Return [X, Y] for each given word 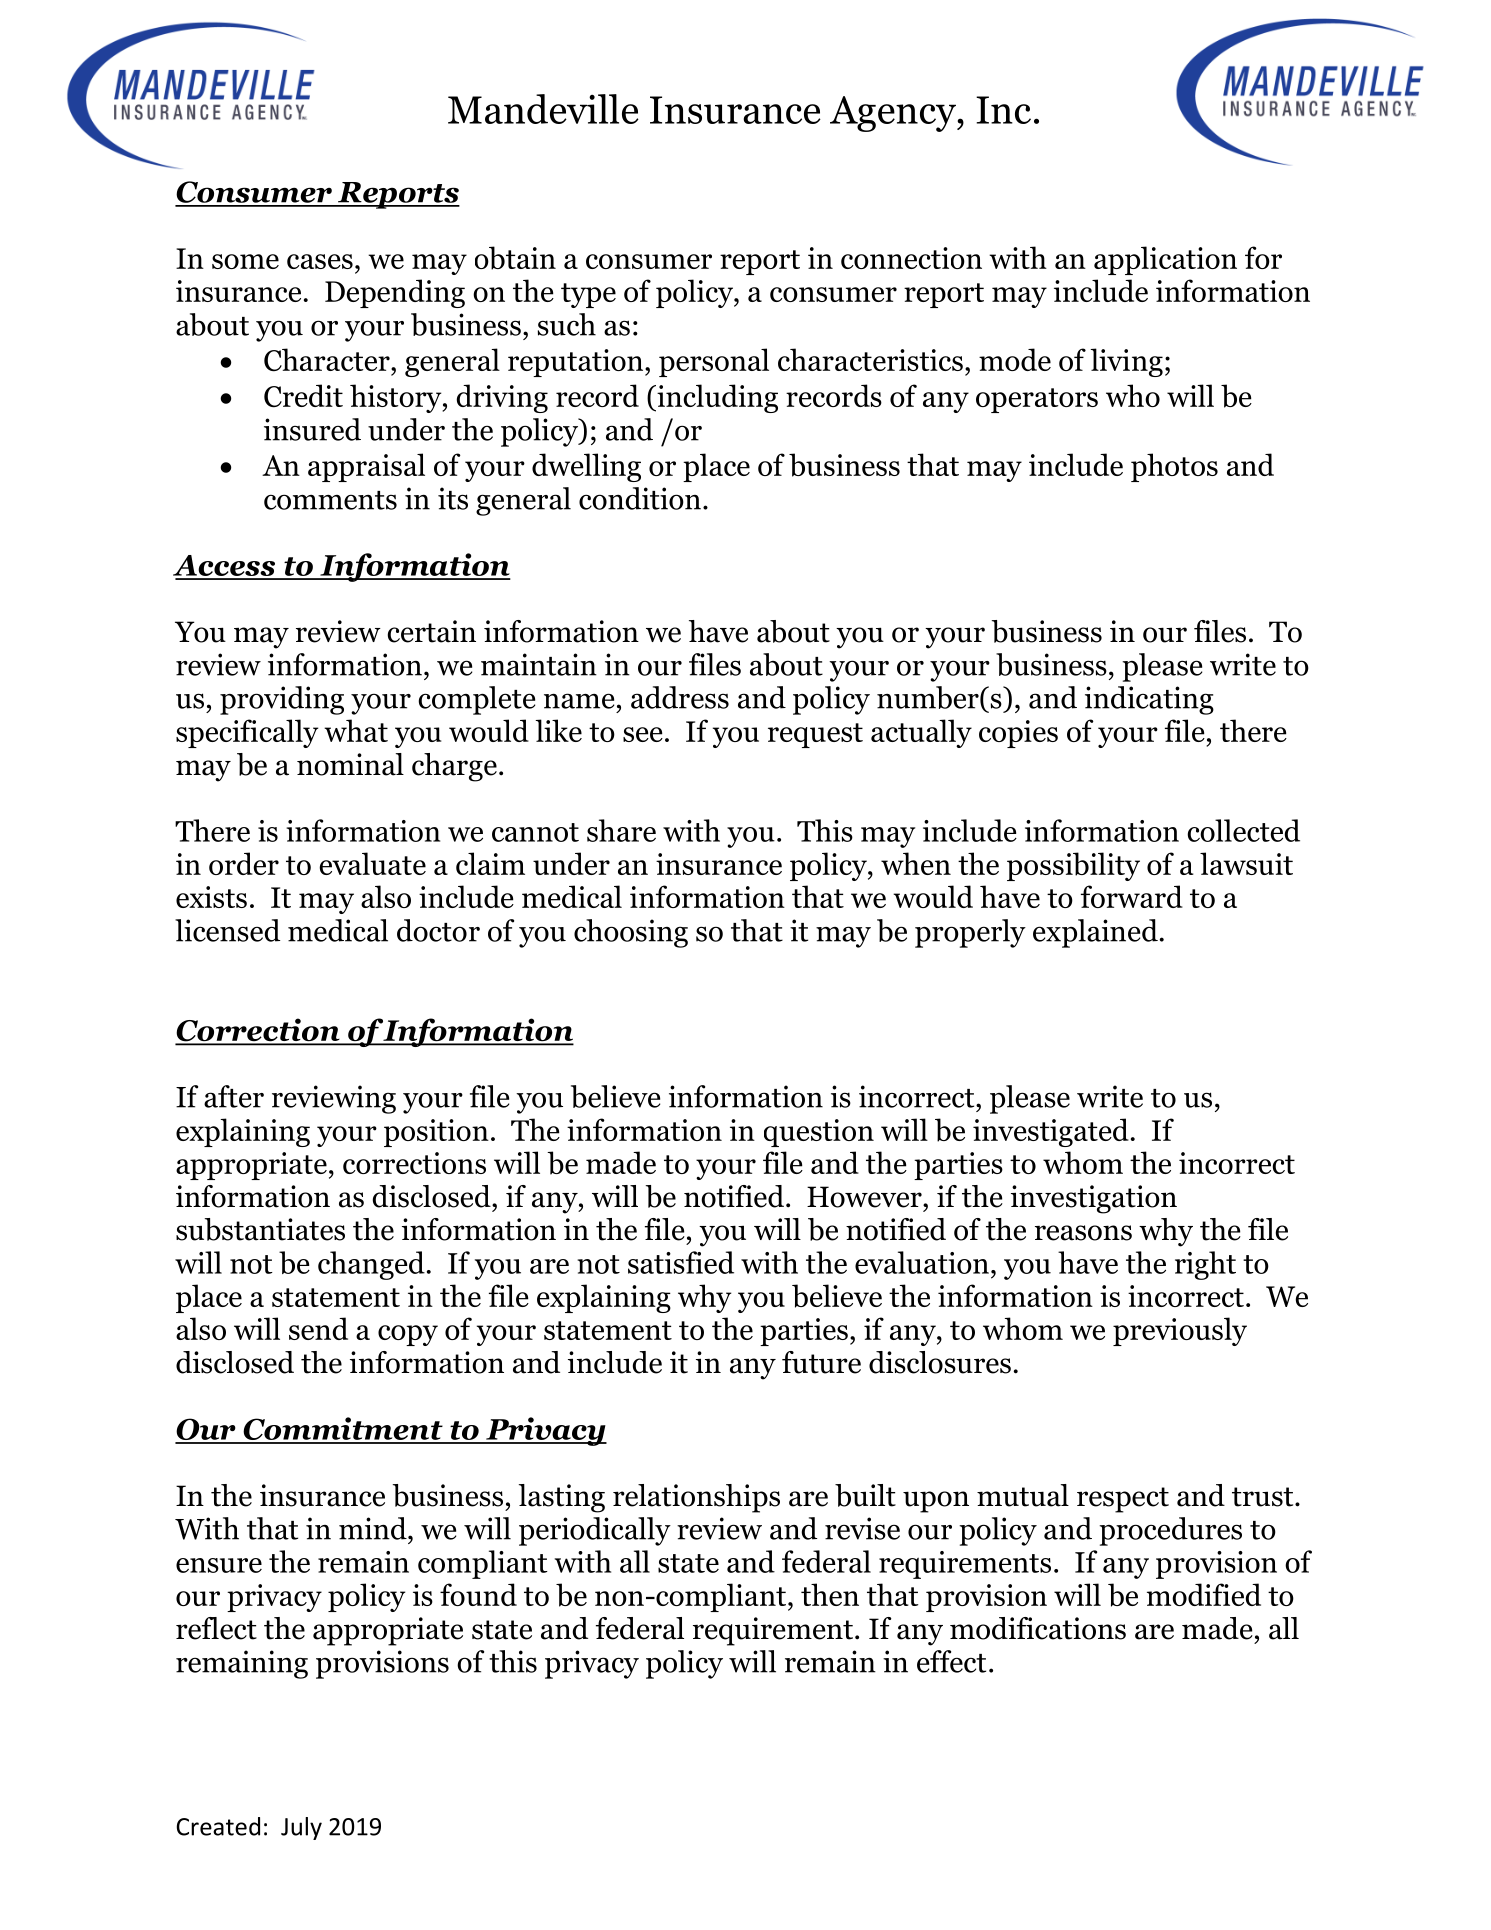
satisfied [681, 1262]
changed [371, 1265]
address [680, 697]
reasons [1083, 1233]
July [301, 1828]
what [356, 730]
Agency [894, 114]
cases [320, 261]
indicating [1149, 700]
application [1165, 260]
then [830, 1594]
